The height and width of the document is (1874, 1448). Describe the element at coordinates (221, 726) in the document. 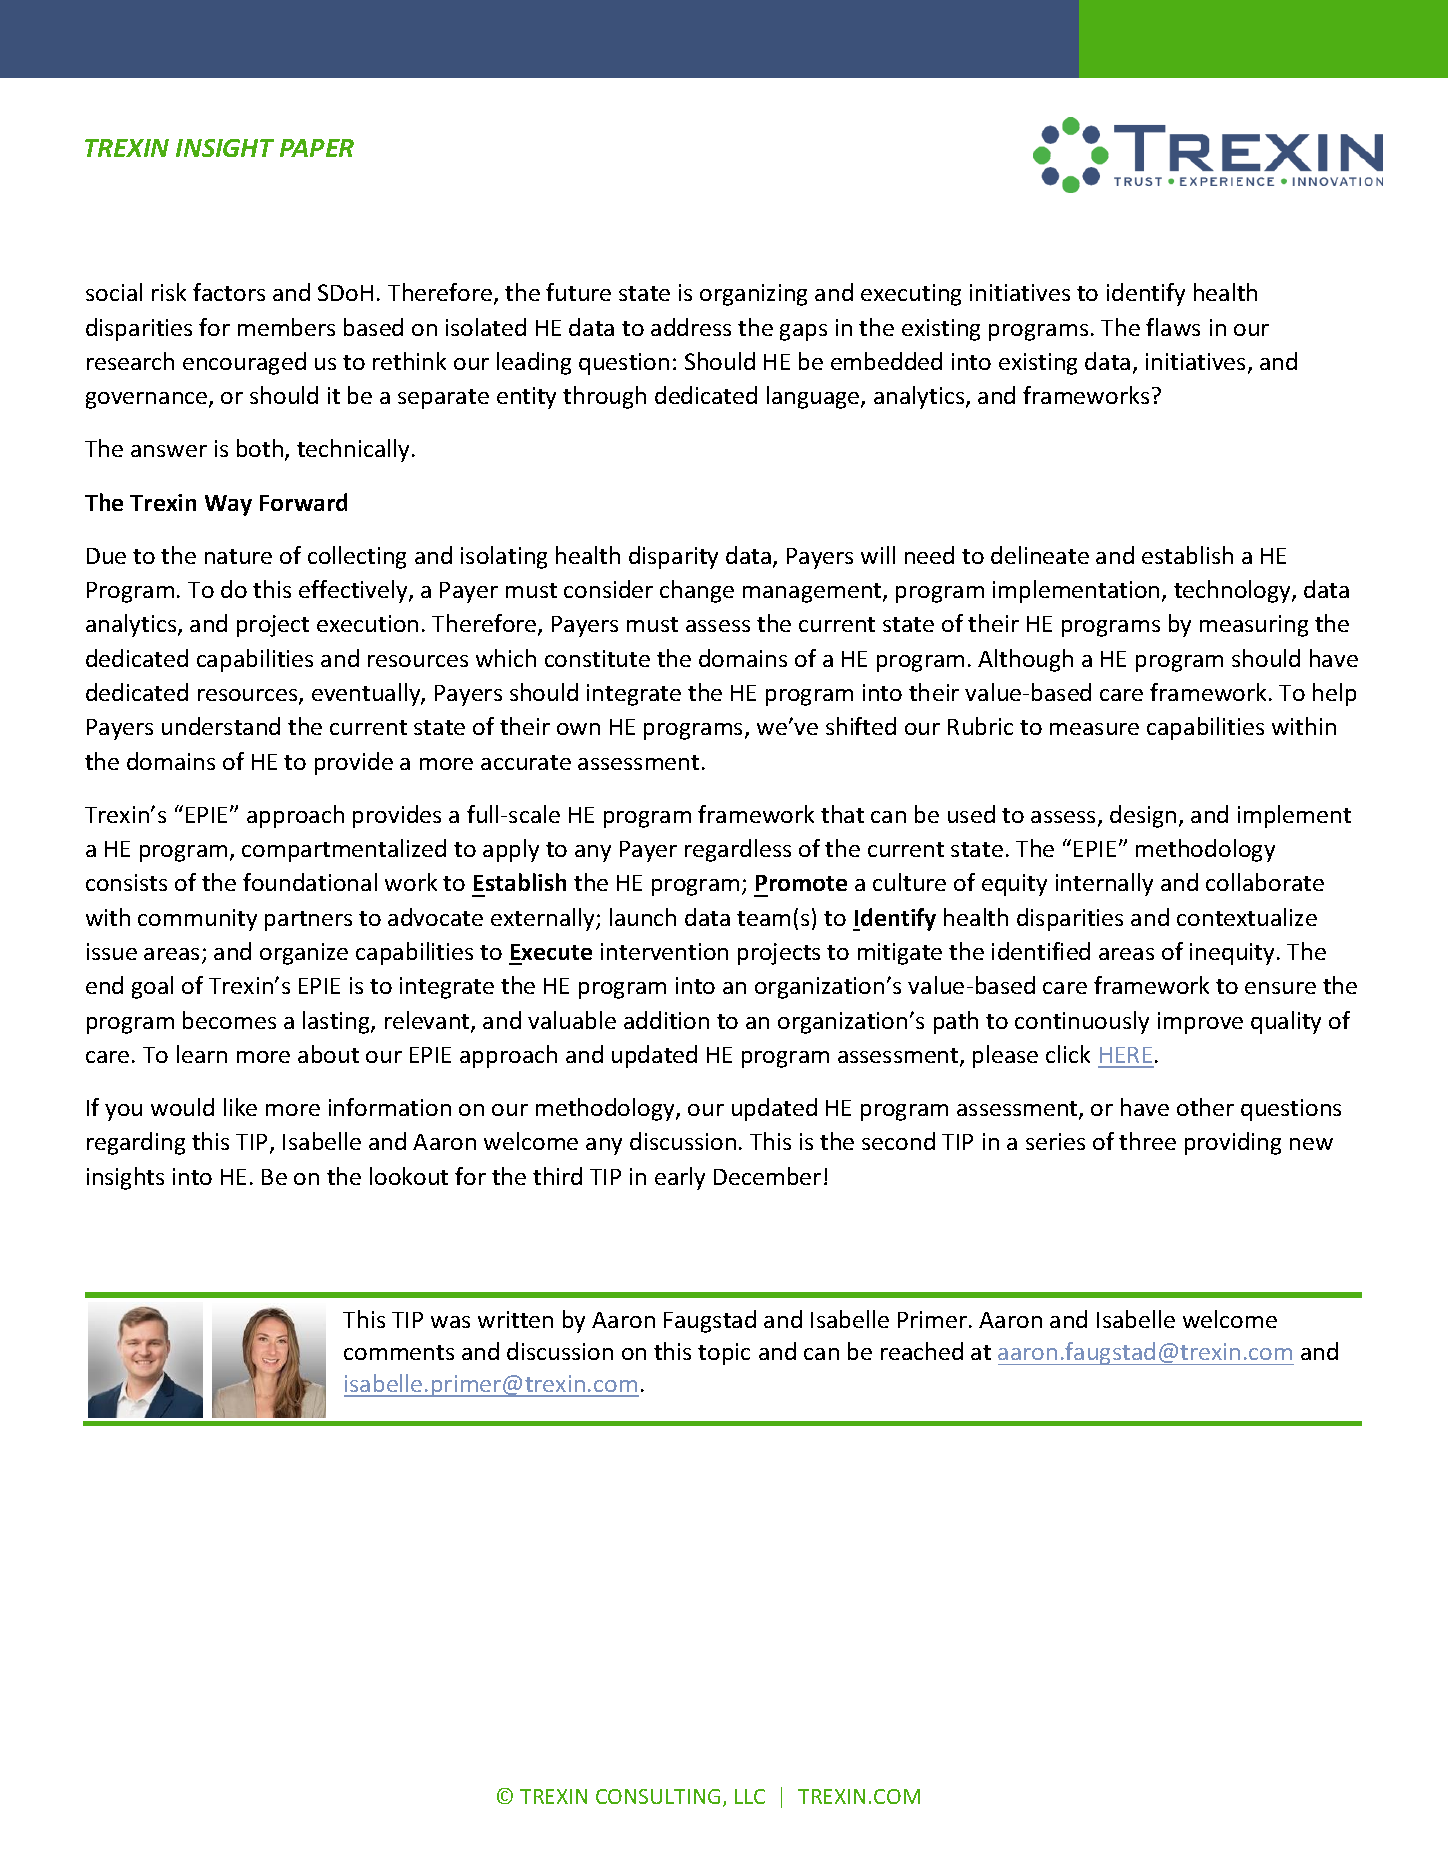

I see `understand` at that location.
